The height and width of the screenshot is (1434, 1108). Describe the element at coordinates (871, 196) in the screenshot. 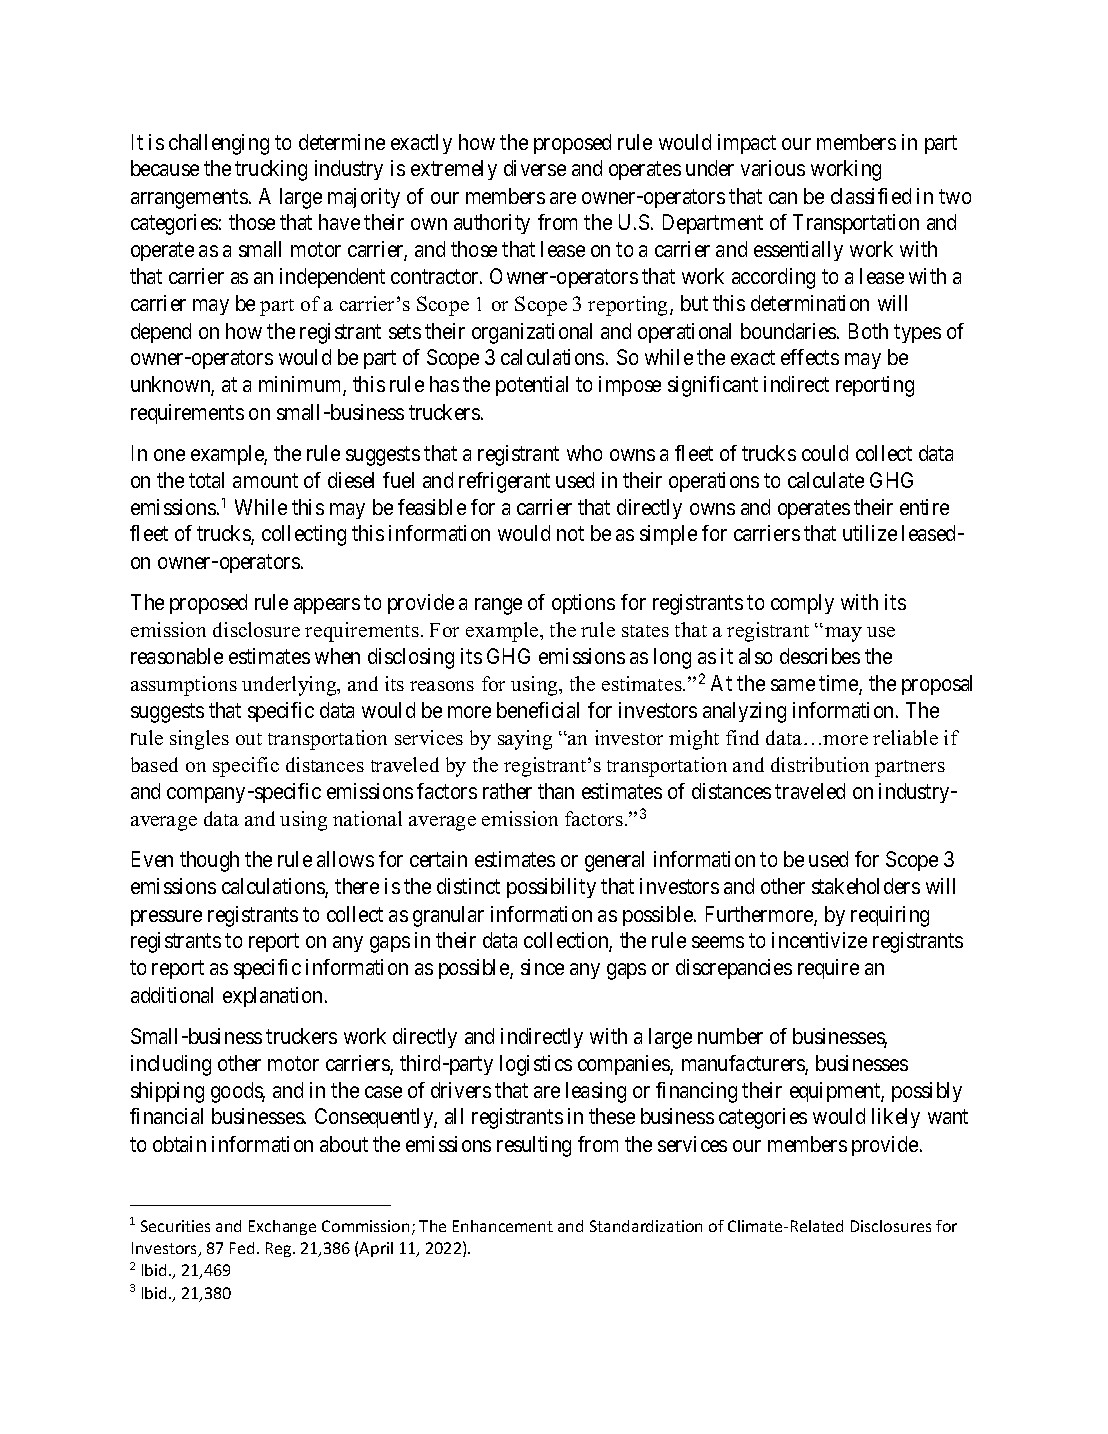

I see `classified` at that location.
